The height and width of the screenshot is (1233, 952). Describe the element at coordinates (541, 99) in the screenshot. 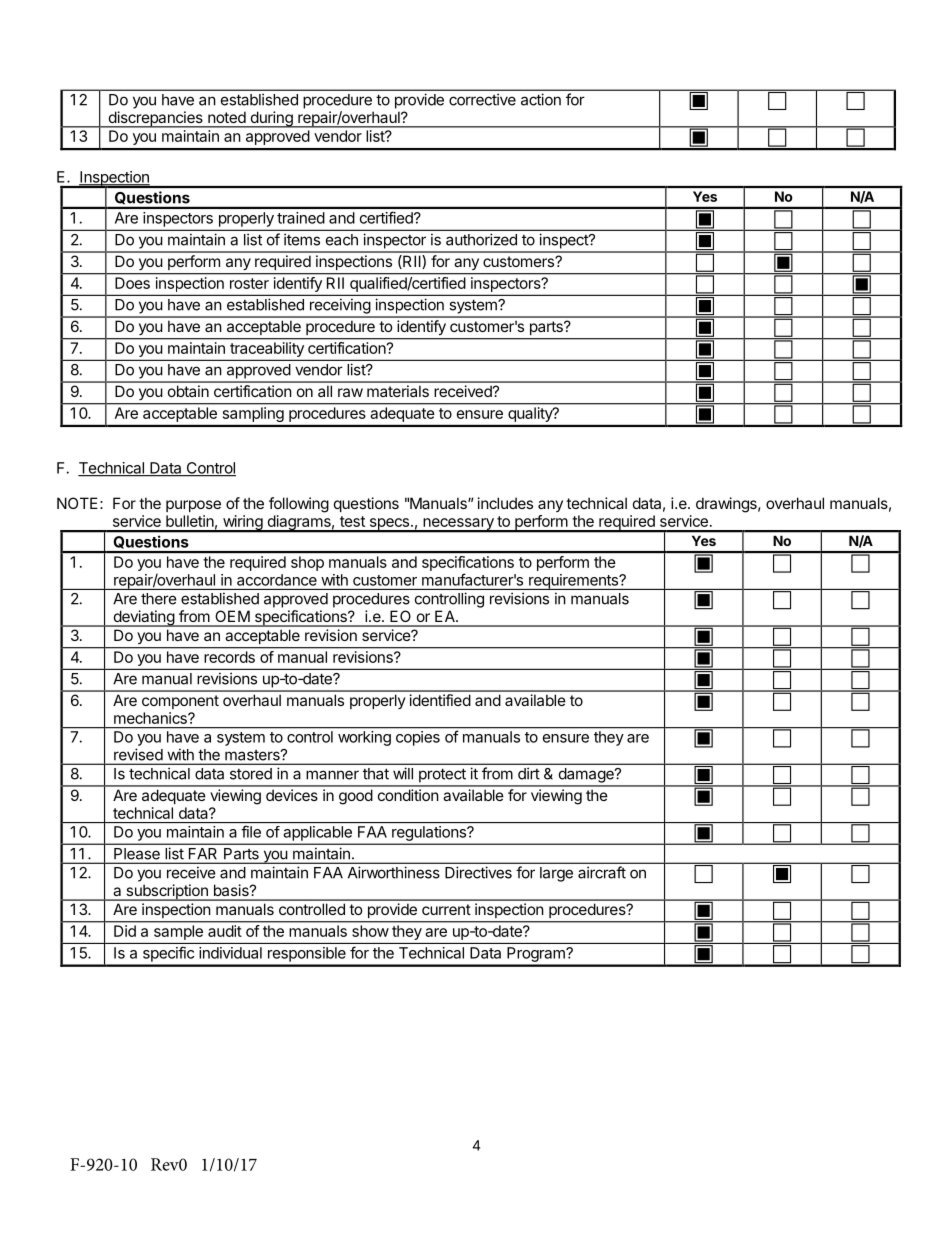

I see `action` at that location.
